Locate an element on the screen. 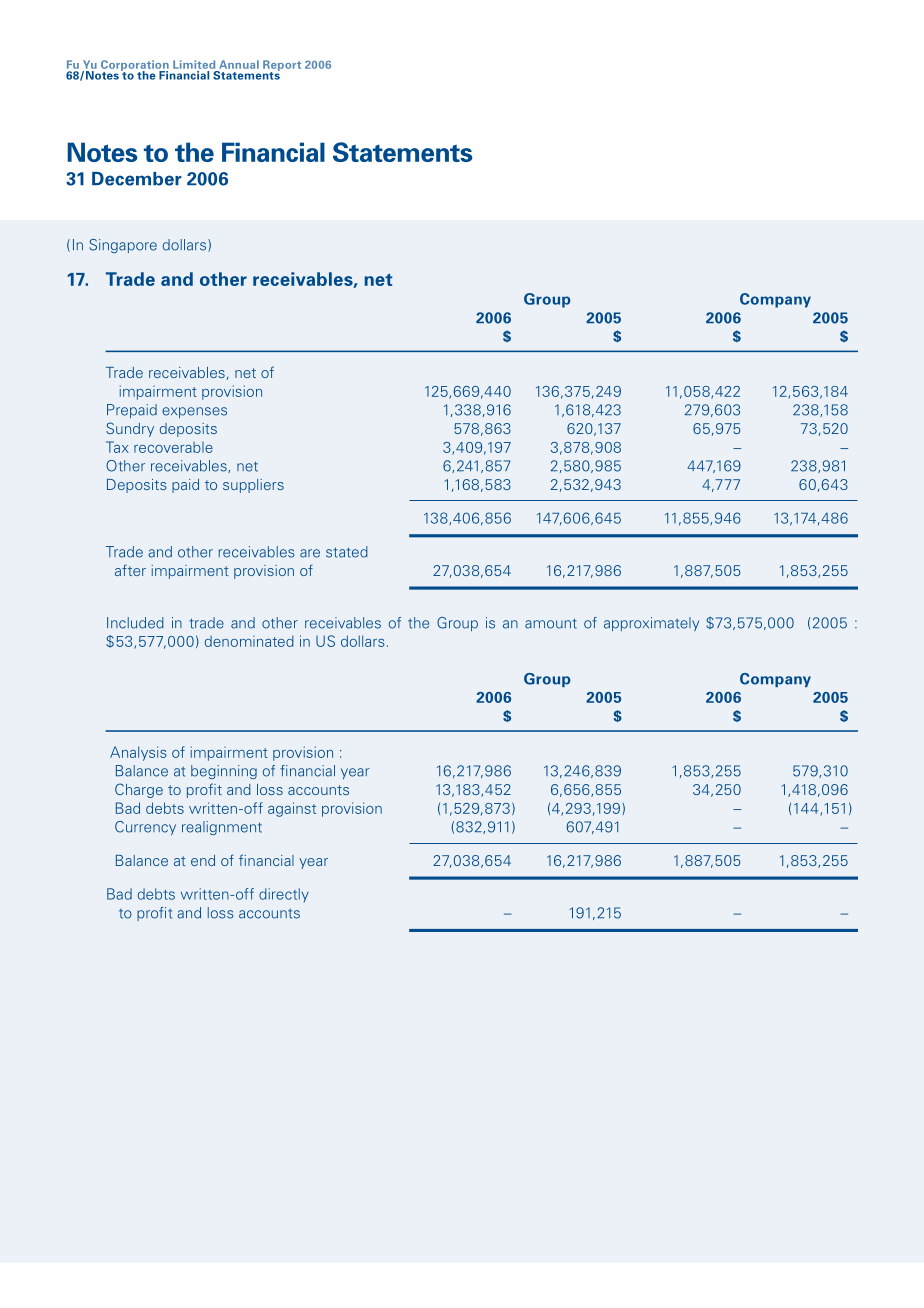 The height and width of the screenshot is (1308, 924). recoverable is located at coordinates (173, 447).
